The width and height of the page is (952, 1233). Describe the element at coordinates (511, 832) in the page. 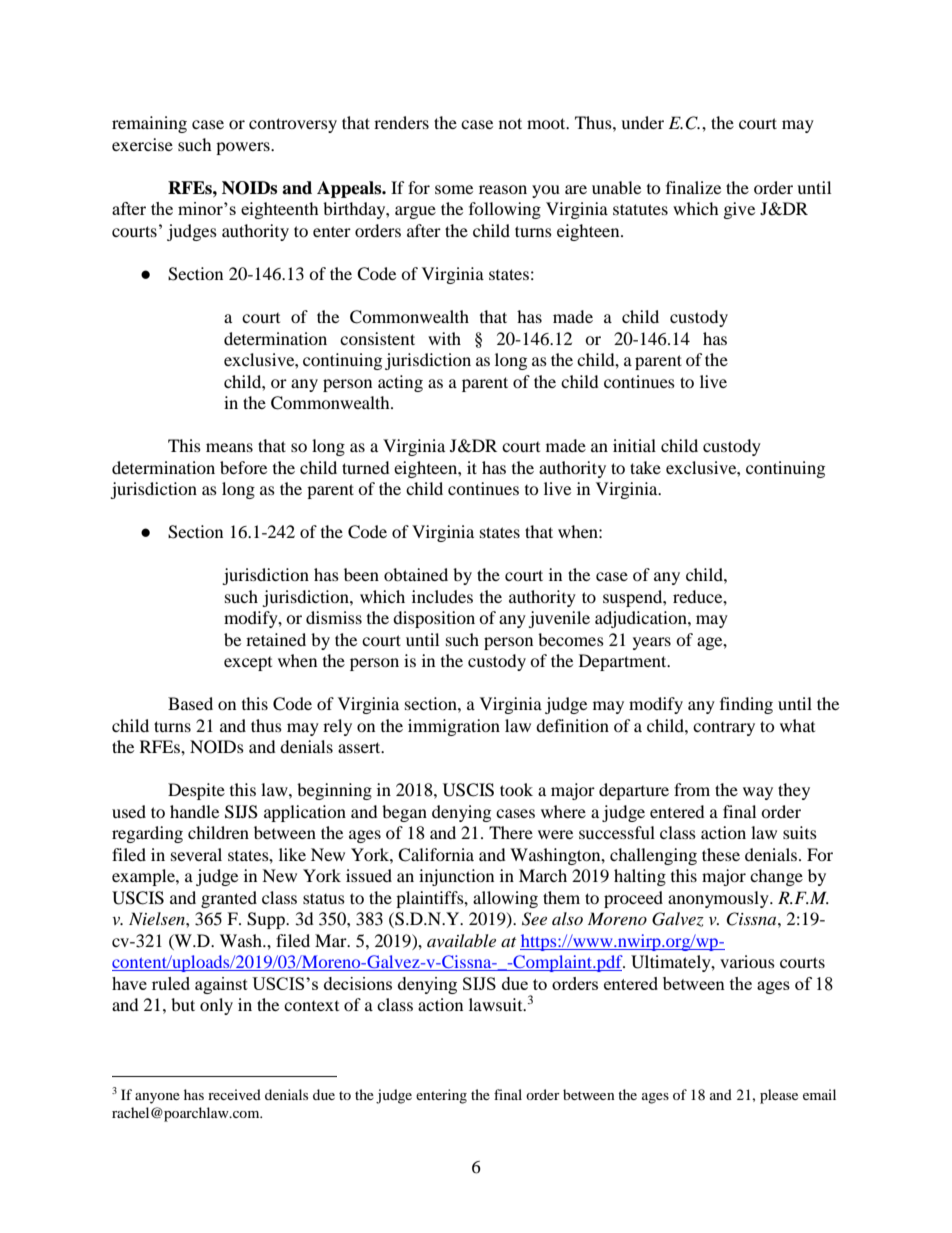

I see `There` at that location.
